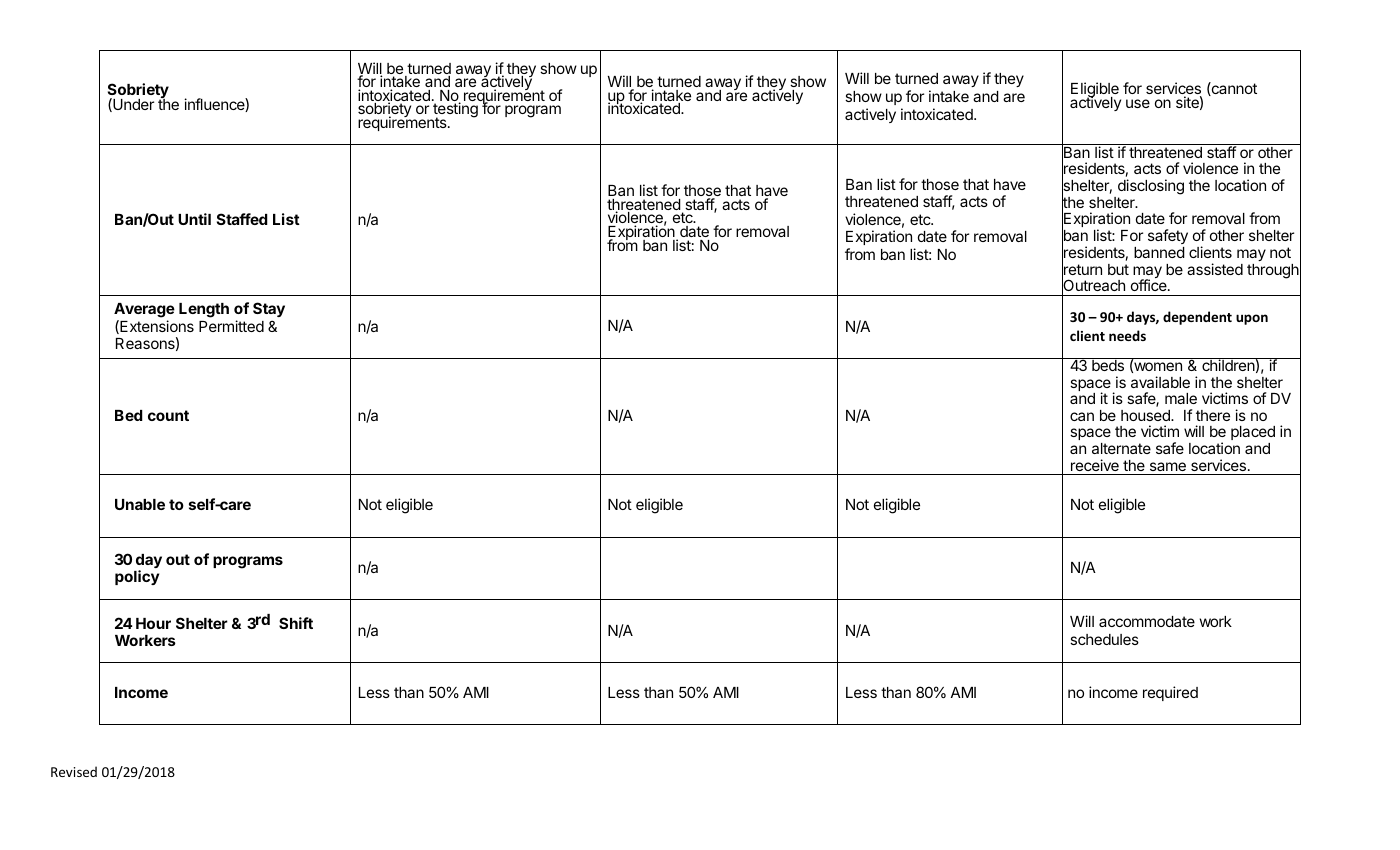  Describe the element at coordinates (1160, 382) in the screenshot. I see `available` at that location.
